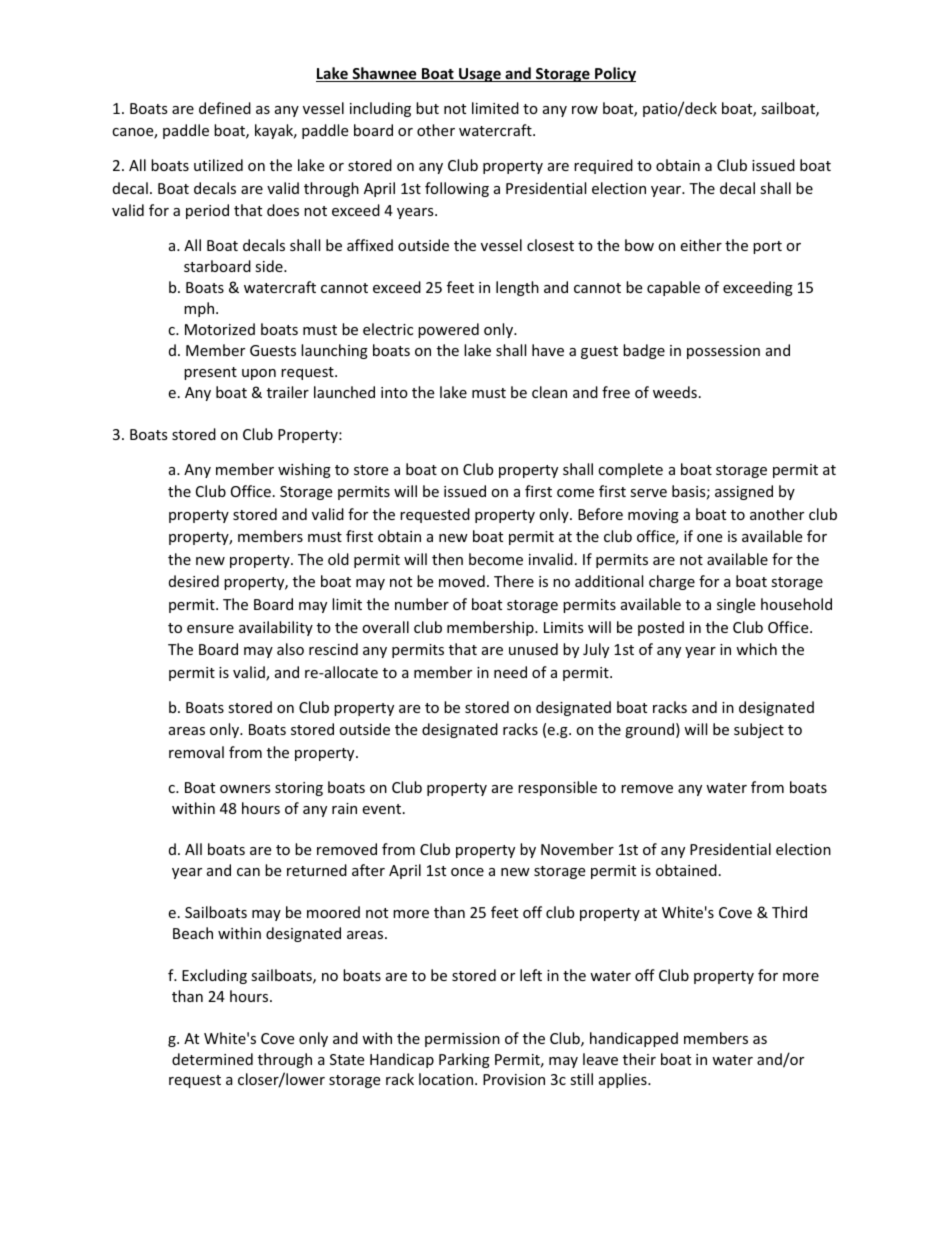  Describe the element at coordinates (480, 75) in the screenshot. I see `Usage` at that location.
